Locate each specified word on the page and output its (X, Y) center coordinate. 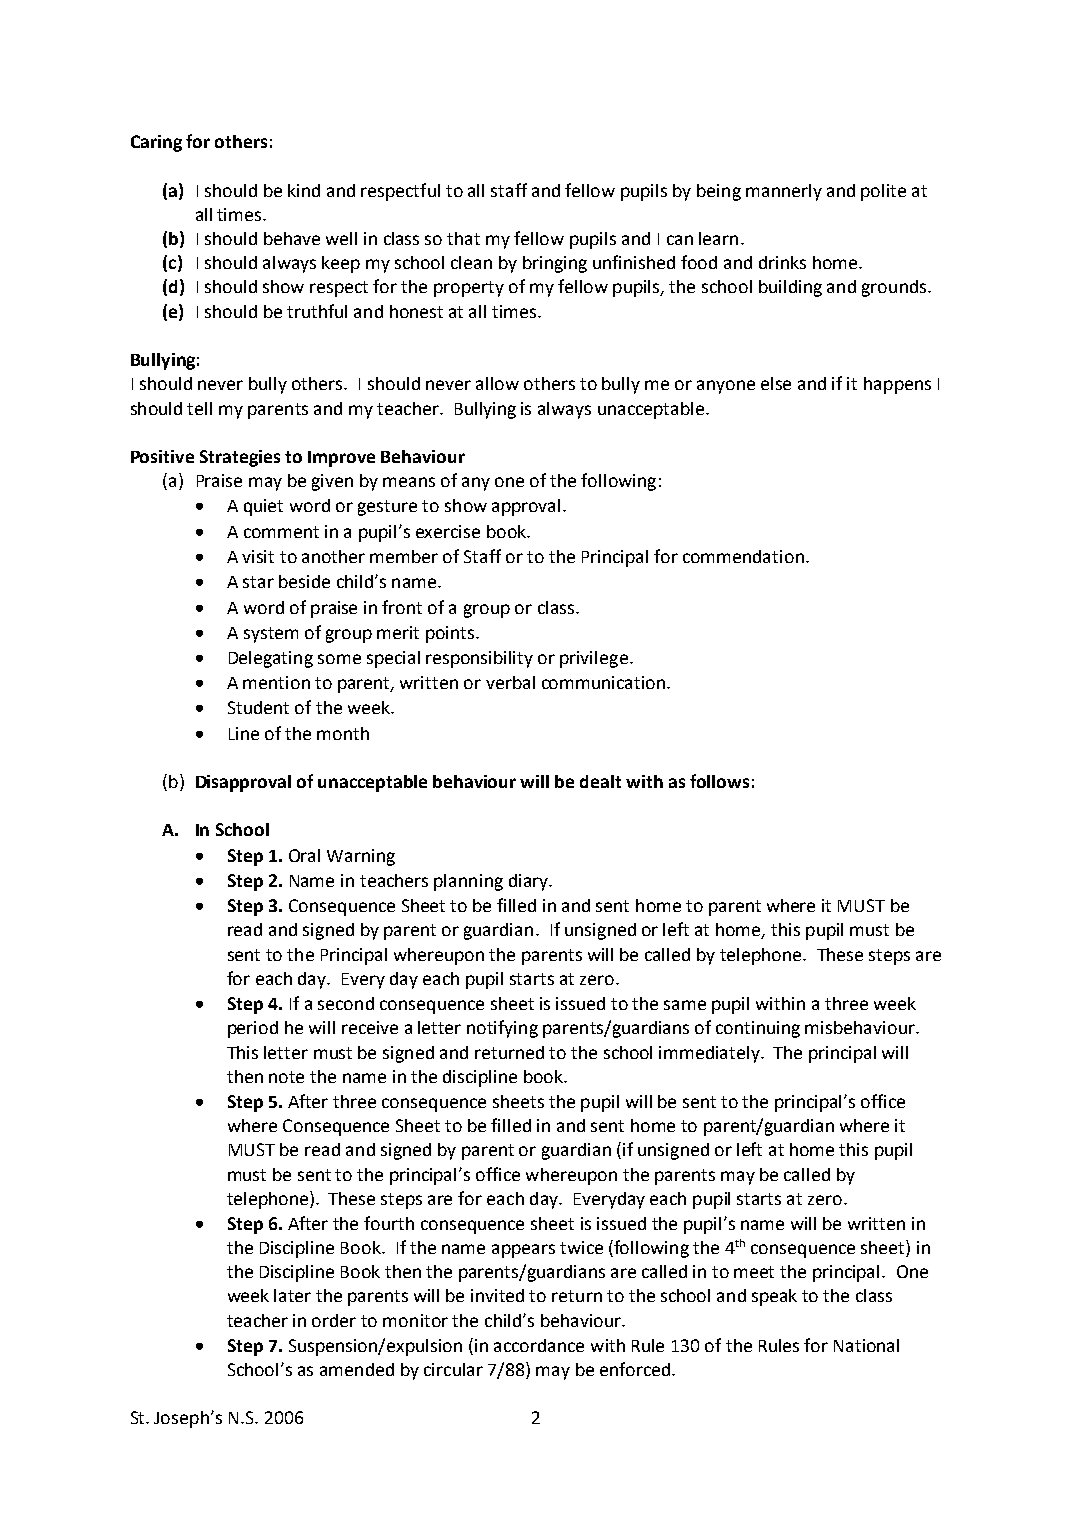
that (463, 238)
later (292, 1295)
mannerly (784, 192)
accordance (539, 1345)
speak (774, 1297)
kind (304, 190)
